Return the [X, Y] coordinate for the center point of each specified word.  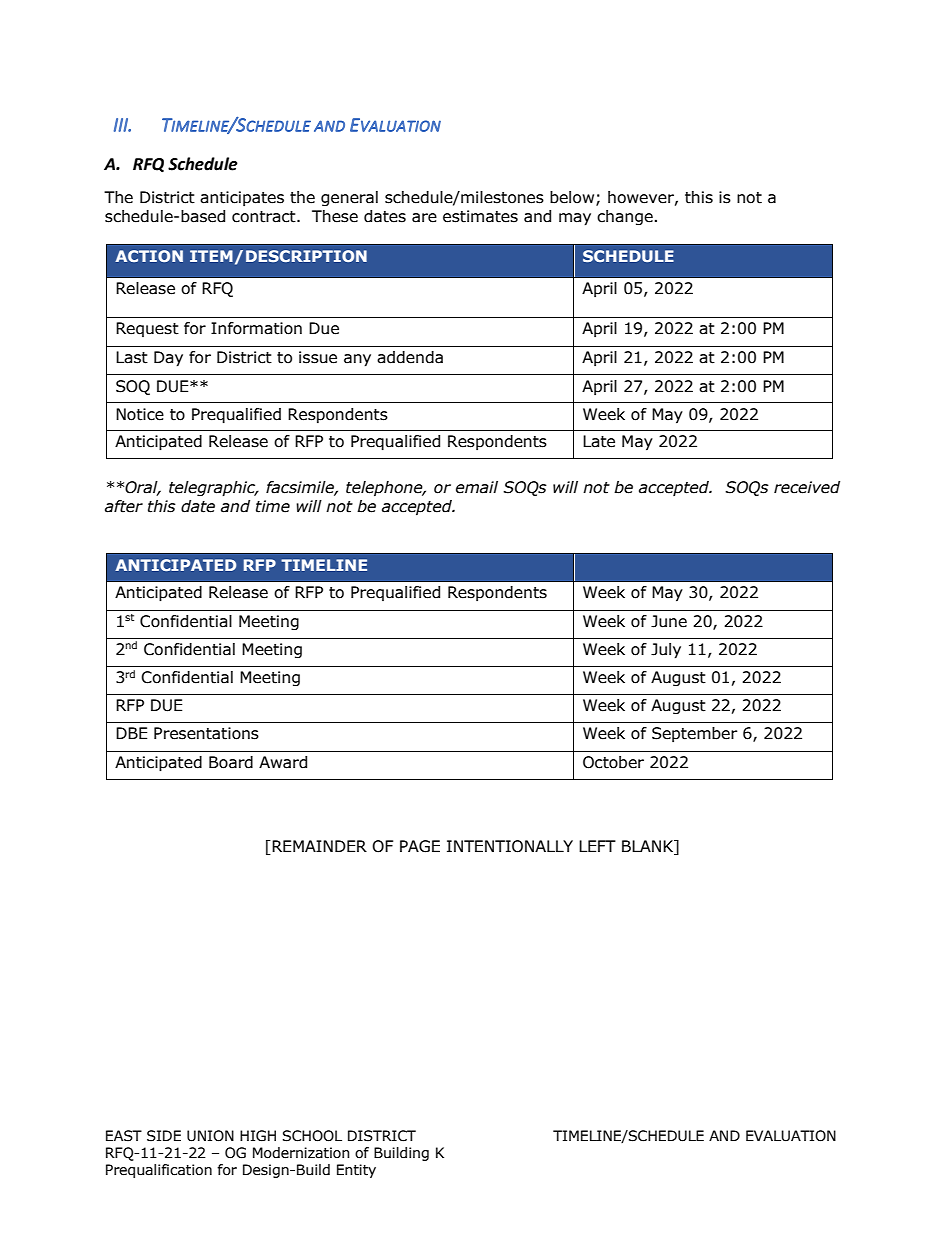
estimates [480, 216]
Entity [356, 1171]
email [477, 487]
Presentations [206, 733]
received [807, 487]
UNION [210, 1136]
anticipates [242, 198]
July [666, 651]
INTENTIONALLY [510, 846]
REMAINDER [319, 846]
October [613, 762]
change [625, 217]
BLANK [649, 847]
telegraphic [213, 489]
